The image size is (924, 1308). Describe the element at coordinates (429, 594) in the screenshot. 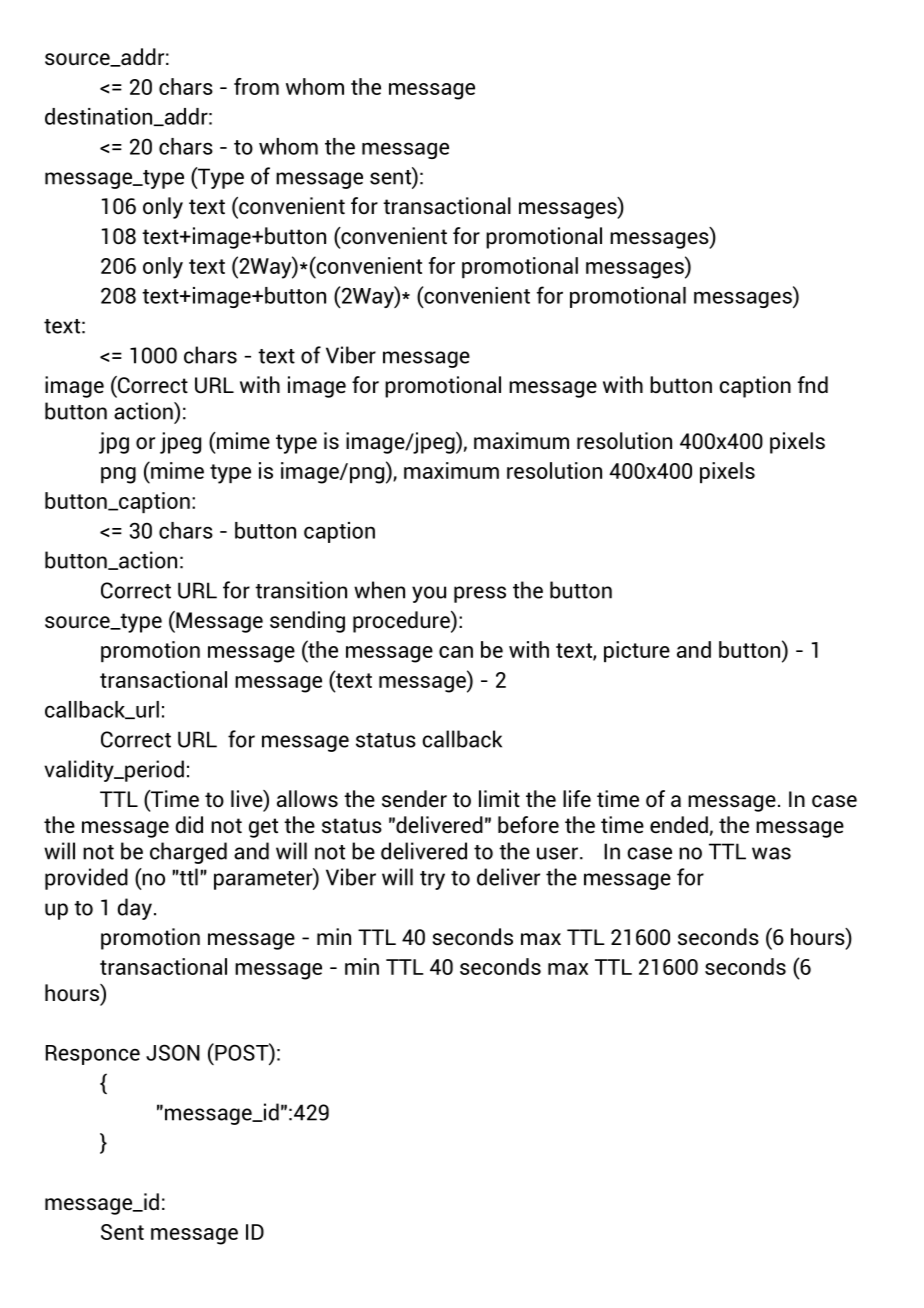

I see `you` at that location.
